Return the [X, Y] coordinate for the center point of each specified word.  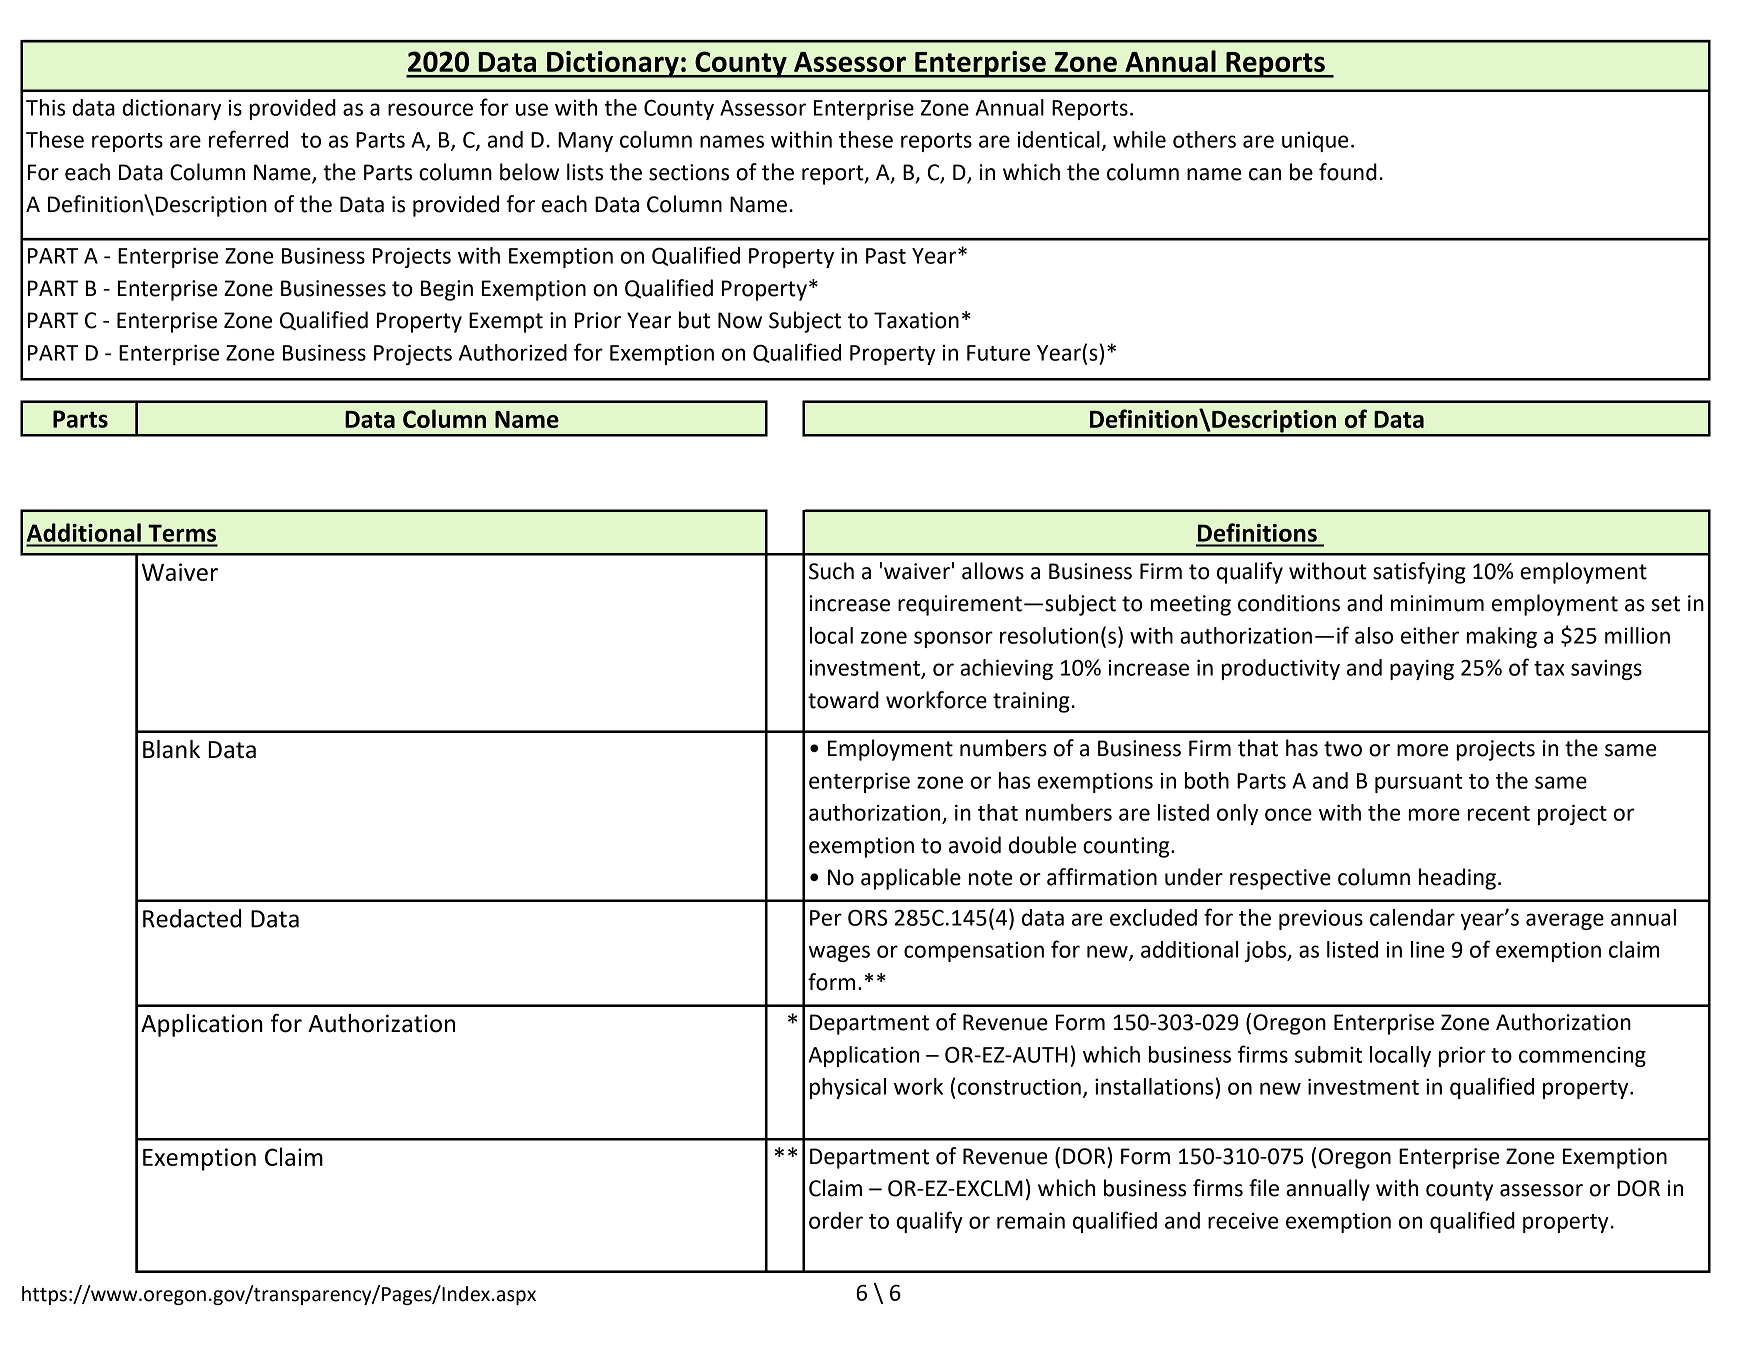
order [836, 1220]
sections [689, 172]
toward [843, 700]
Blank [171, 749]
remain [1031, 1220]
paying [1422, 669]
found [1348, 172]
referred [248, 139]
